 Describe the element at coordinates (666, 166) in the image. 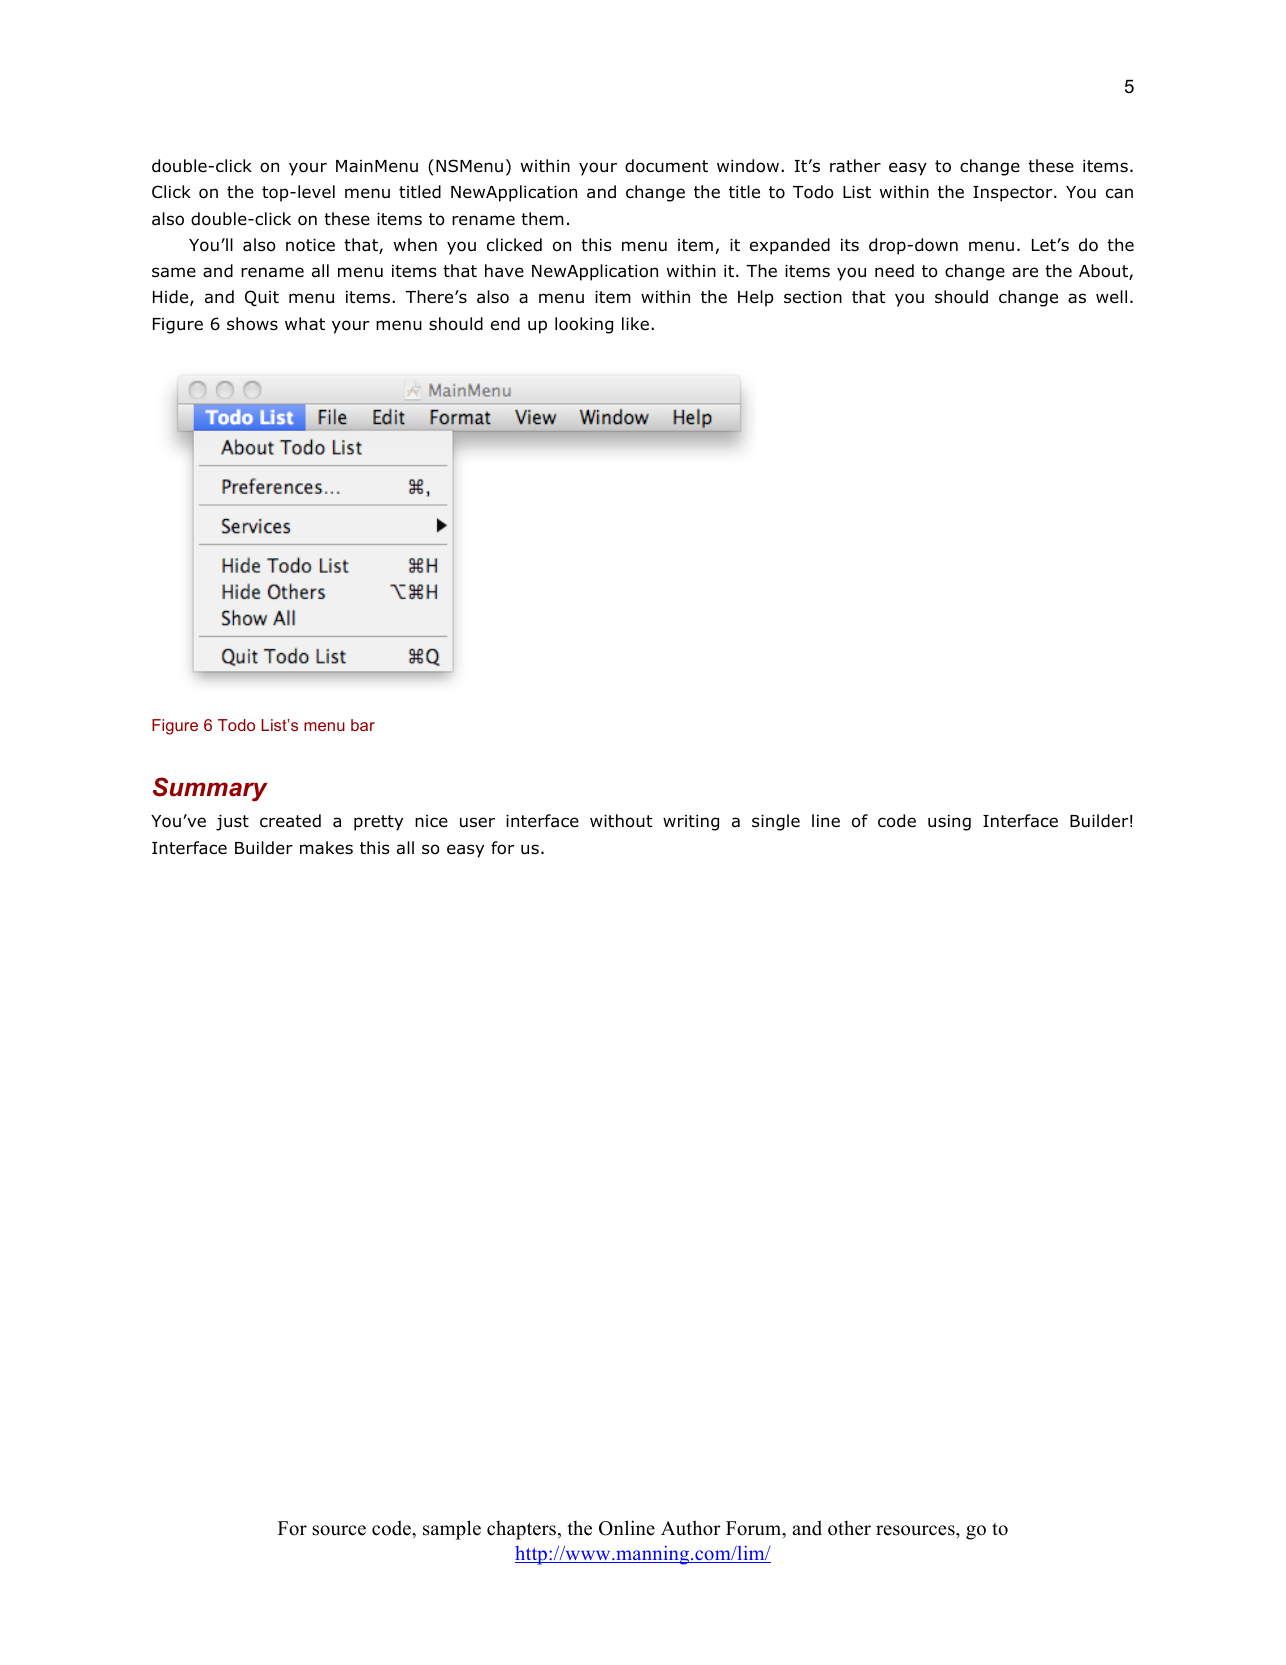

I see `document` at that location.
